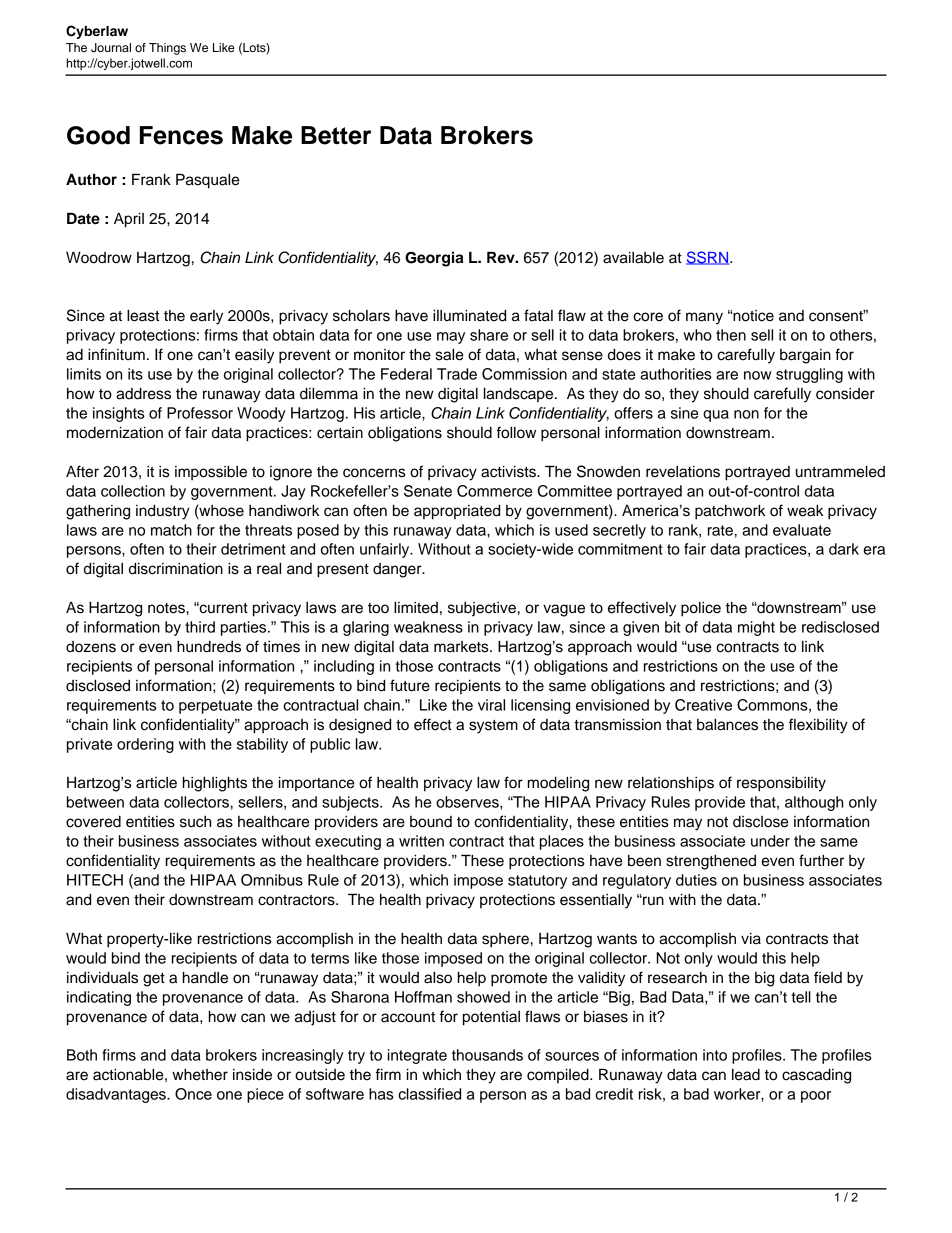 The height and width of the screenshot is (1233, 952). Describe the element at coordinates (176, 569) in the screenshot. I see `discrimination` at that location.
